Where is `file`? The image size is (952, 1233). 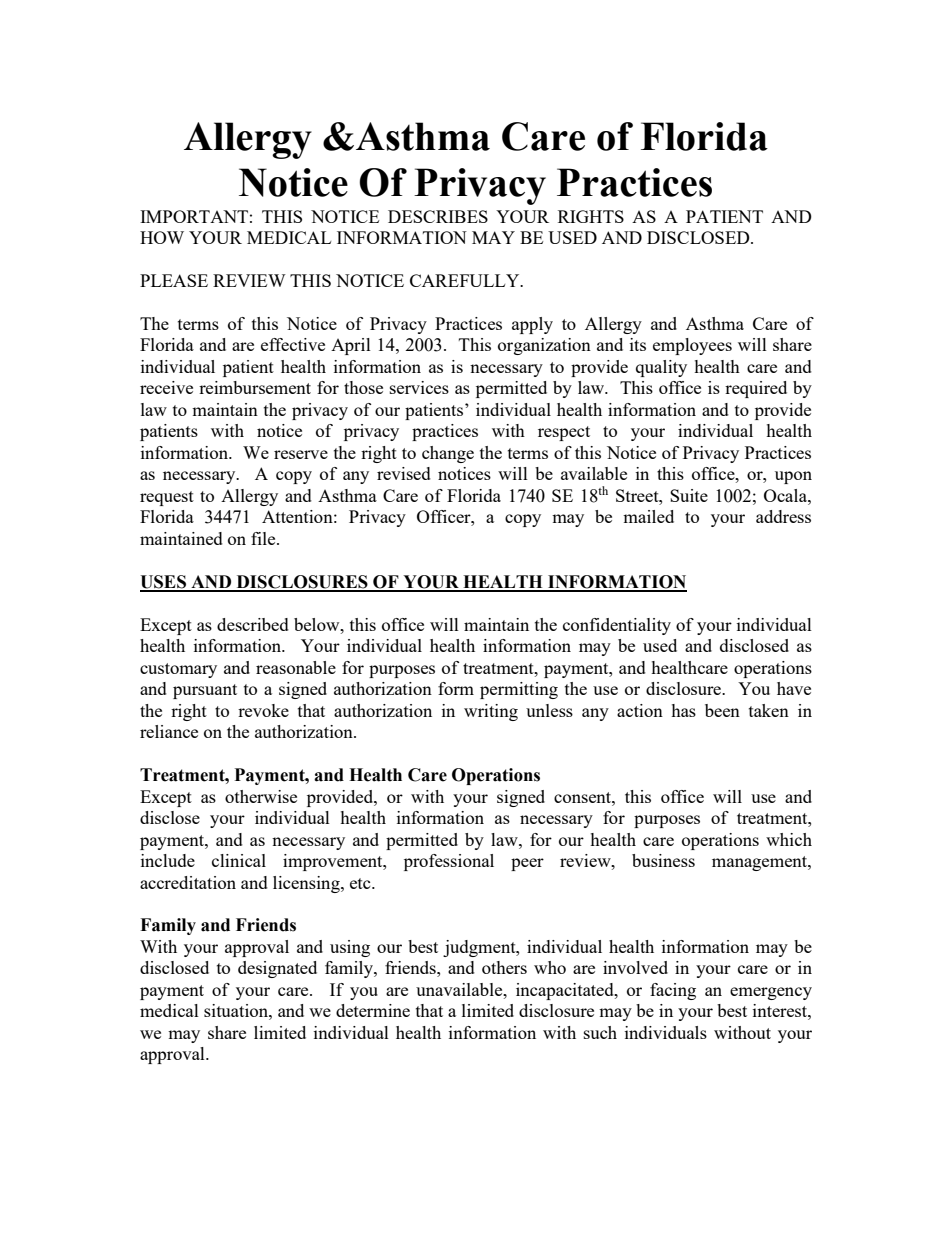
file is located at coordinates (264, 538).
